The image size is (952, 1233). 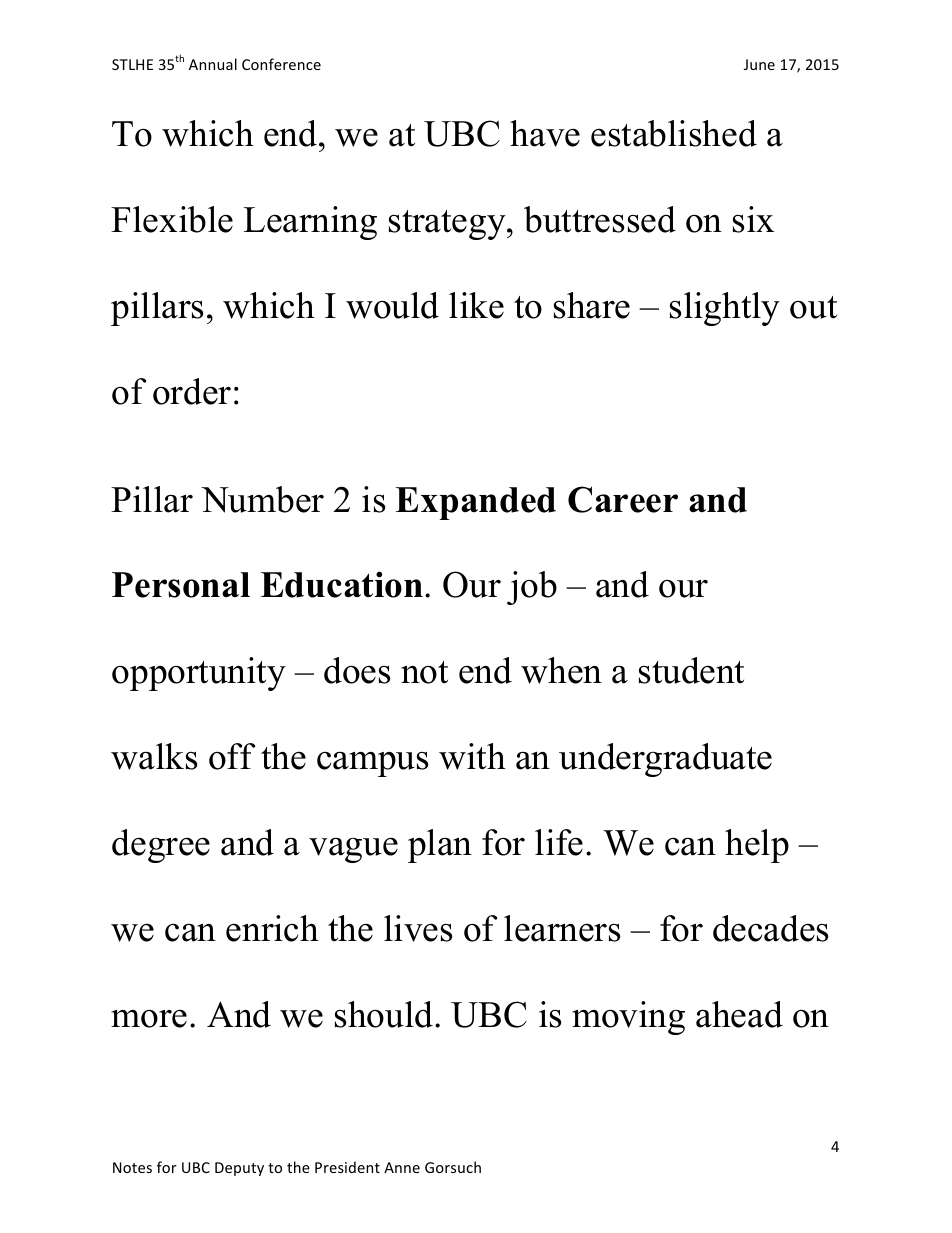 What do you see at coordinates (149, 1018) in the image?
I see `more` at bounding box center [149, 1018].
